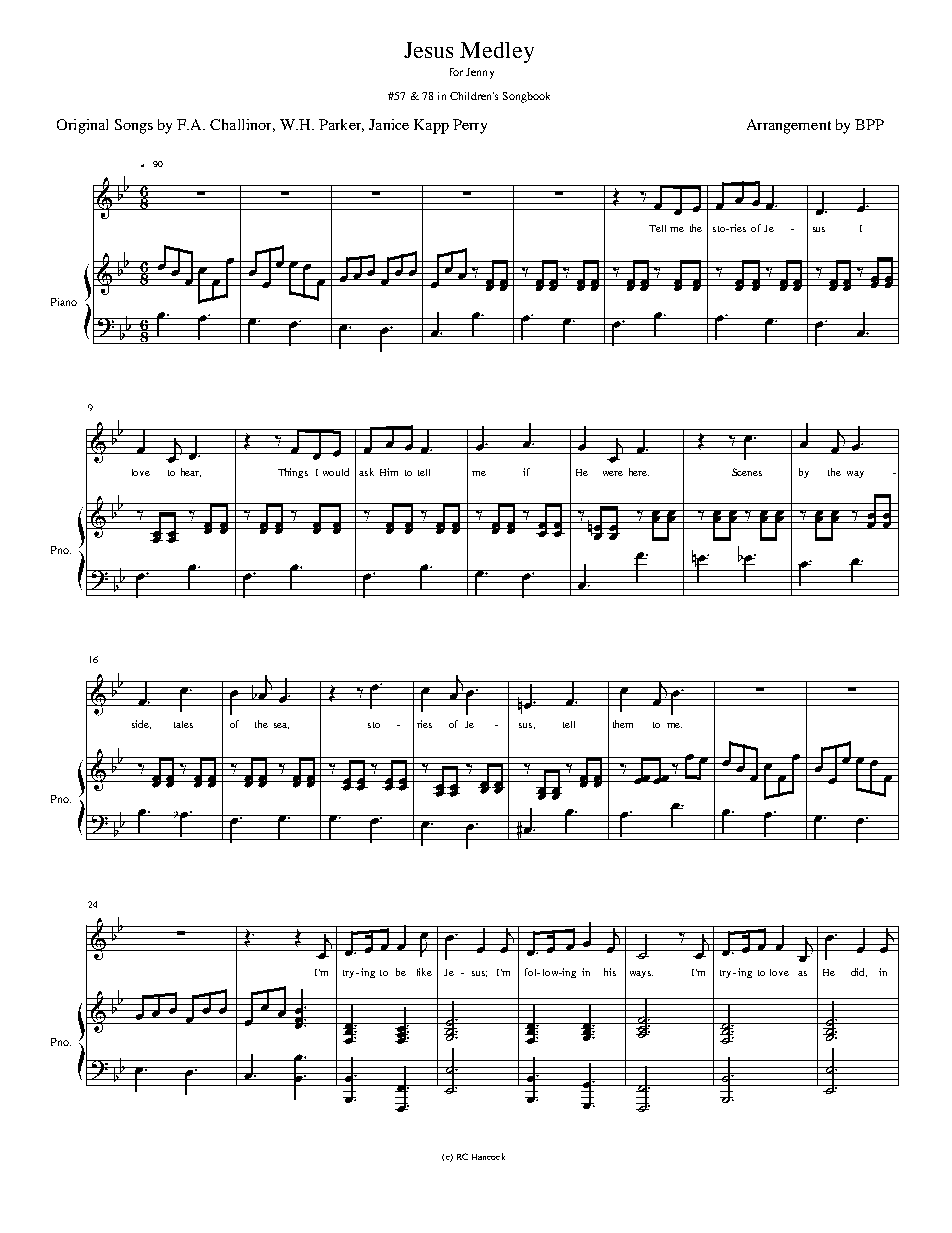 Image resolution: width=952 pixels, height=1233 pixels. Describe the element at coordinates (424, 972) in the screenshot. I see `like` at that location.
